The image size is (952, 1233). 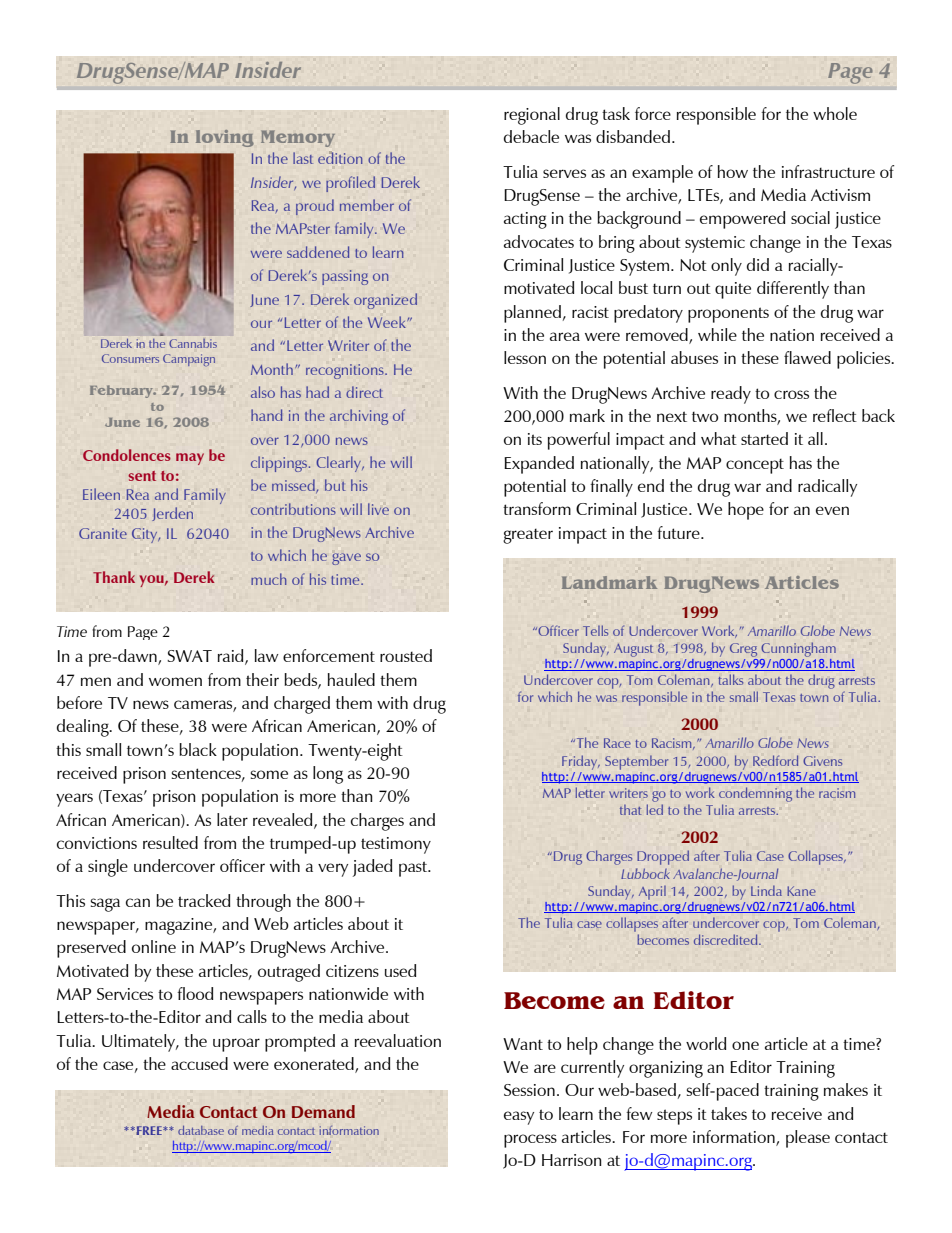 I want to click on Cannabis, so click(x=193, y=343).
